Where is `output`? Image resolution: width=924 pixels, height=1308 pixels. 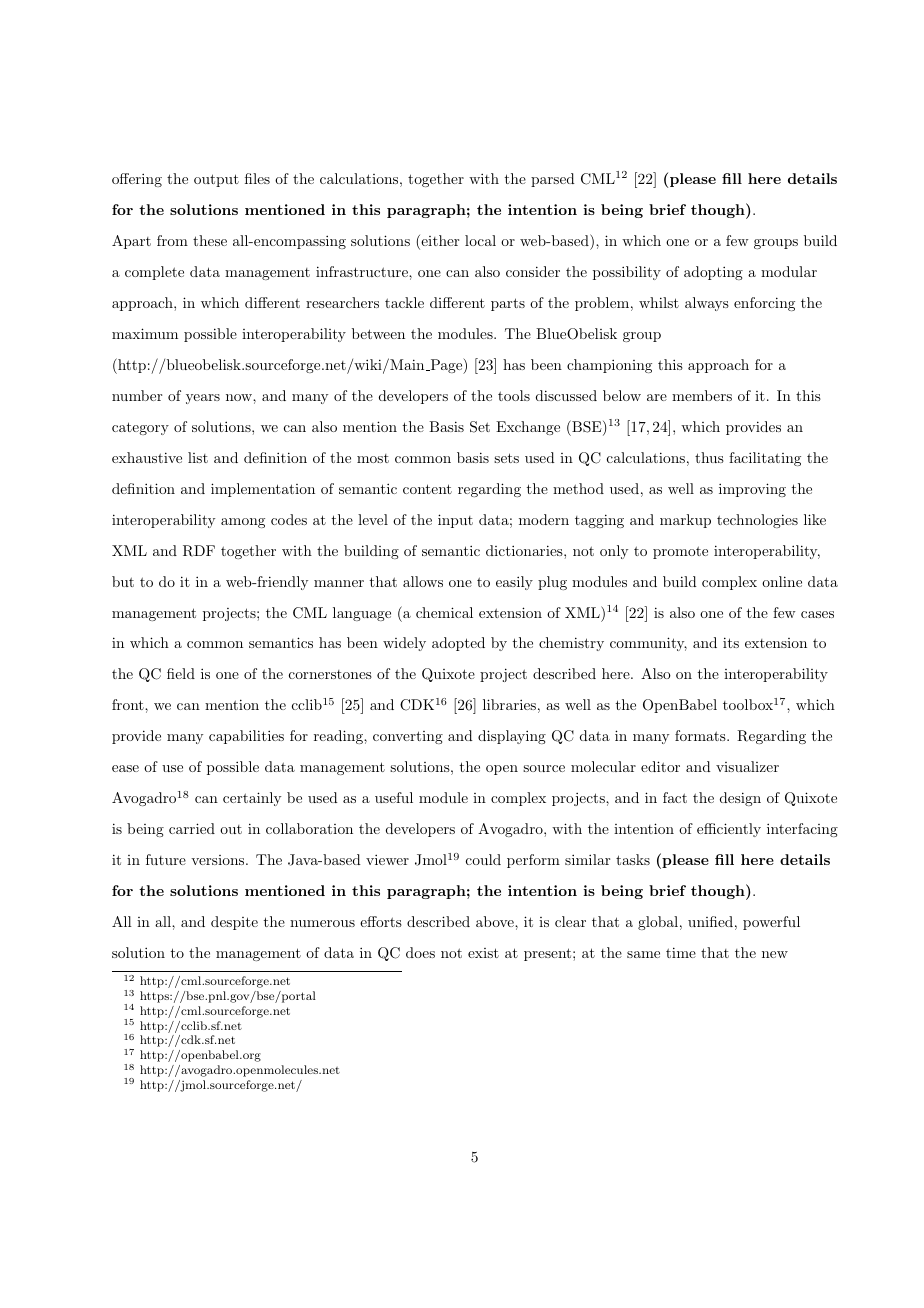
output is located at coordinates (216, 180).
